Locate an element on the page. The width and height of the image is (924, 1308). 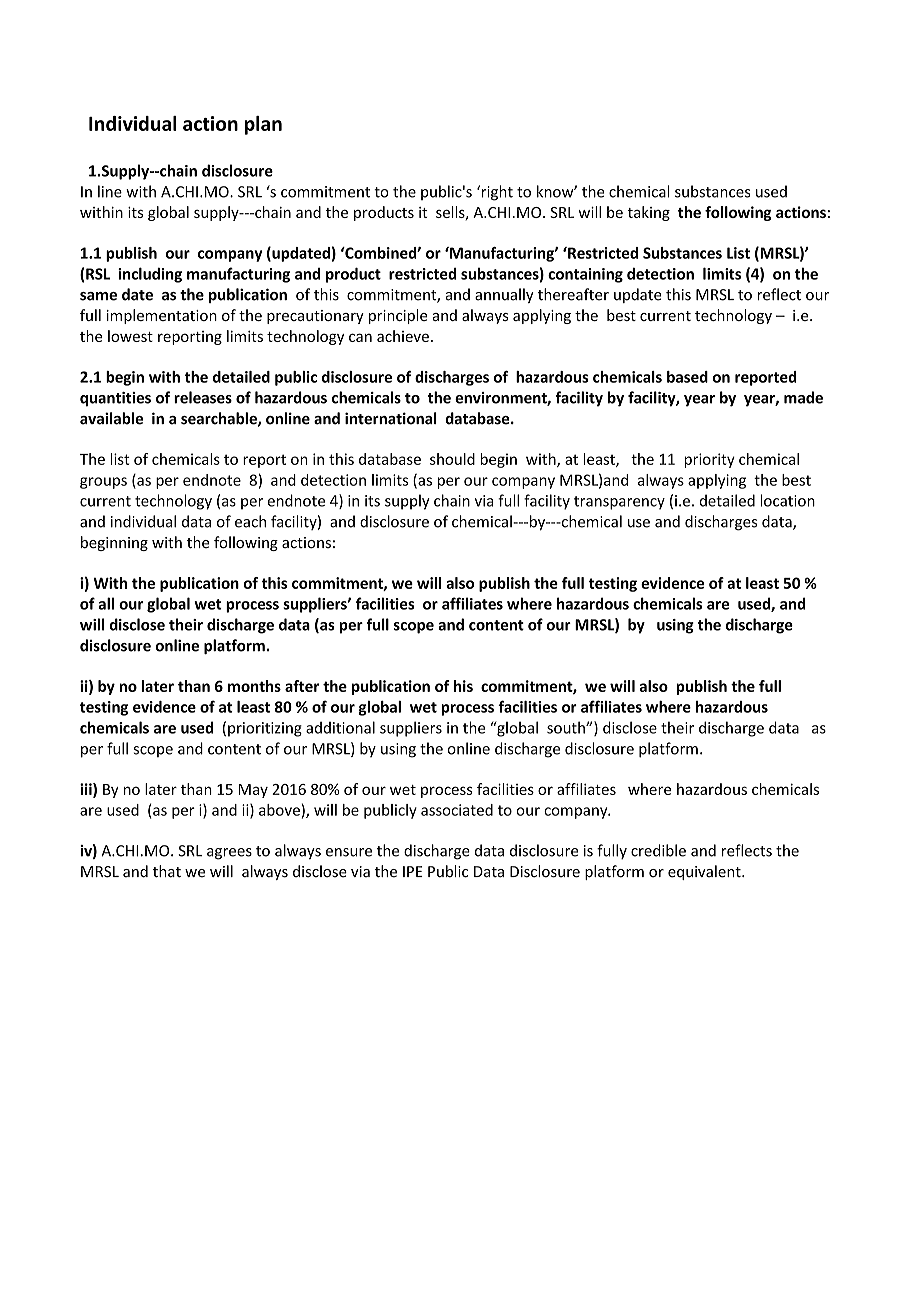
IPE is located at coordinates (413, 871).
